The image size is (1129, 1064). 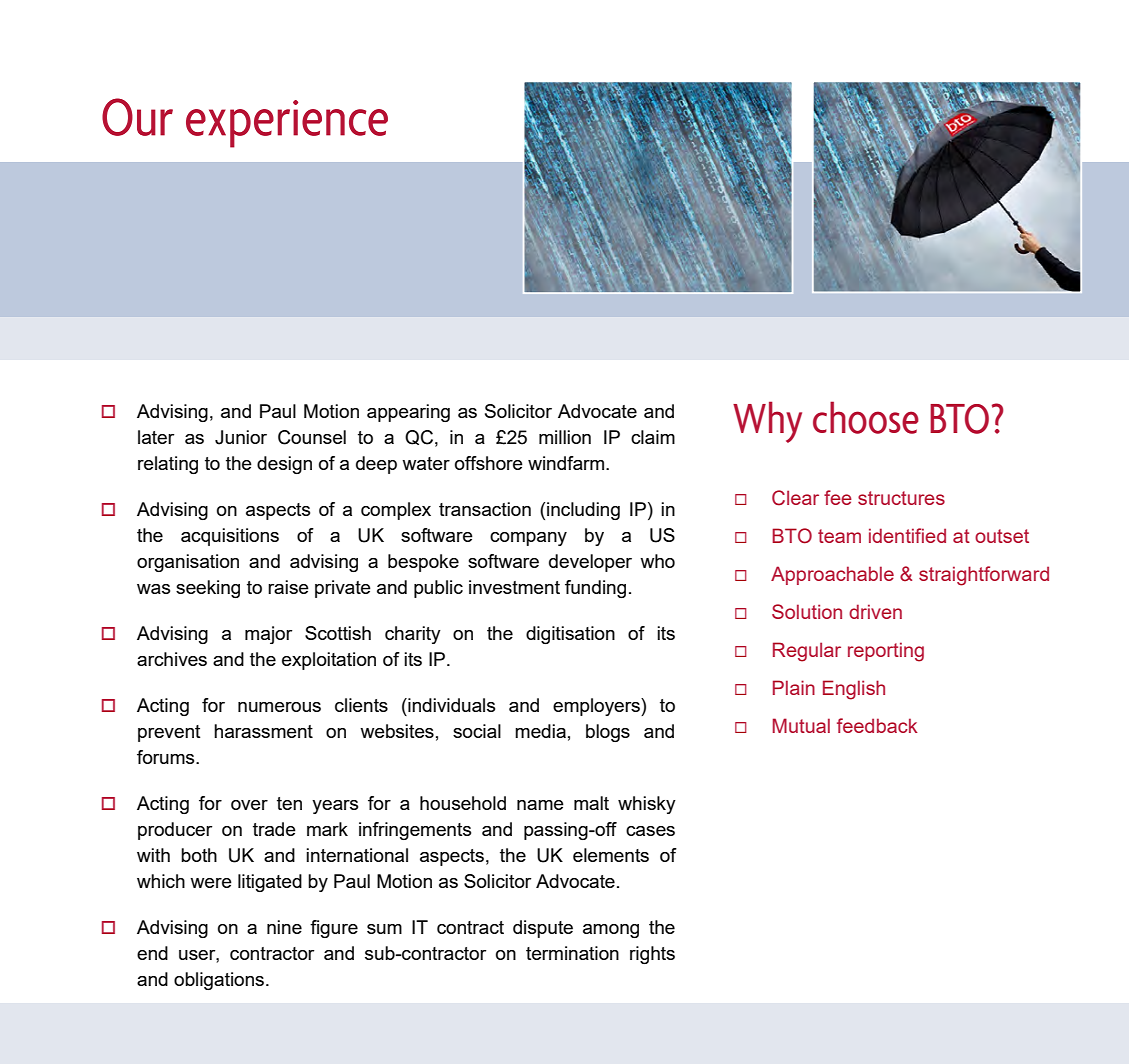 What do you see at coordinates (219, 981) in the screenshot?
I see `obligations` at bounding box center [219, 981].
